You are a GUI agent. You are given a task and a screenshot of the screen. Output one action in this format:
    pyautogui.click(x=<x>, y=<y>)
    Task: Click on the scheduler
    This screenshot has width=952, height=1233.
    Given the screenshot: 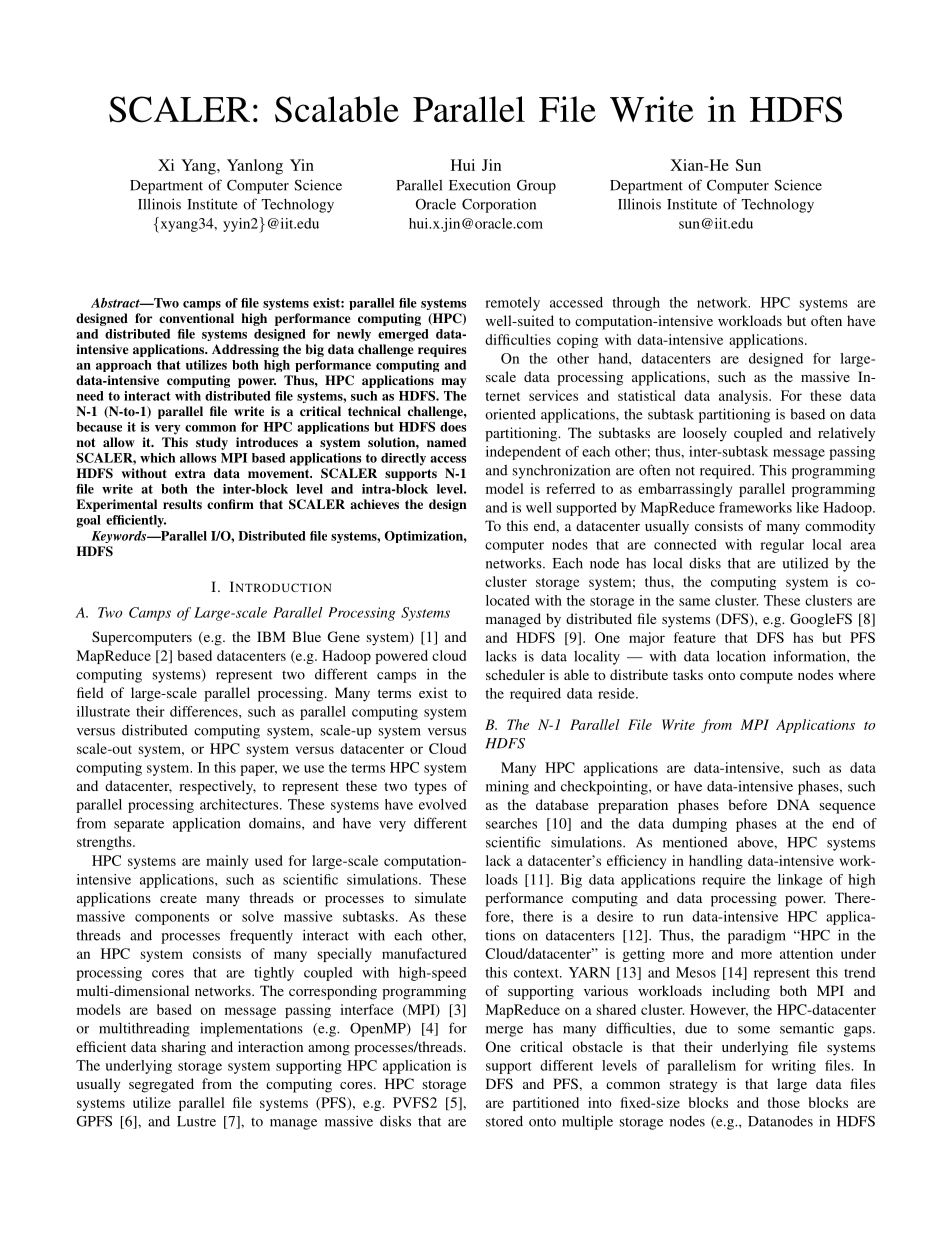 What is the action you would take?
    pyautogui.click(x=515, y=674)
